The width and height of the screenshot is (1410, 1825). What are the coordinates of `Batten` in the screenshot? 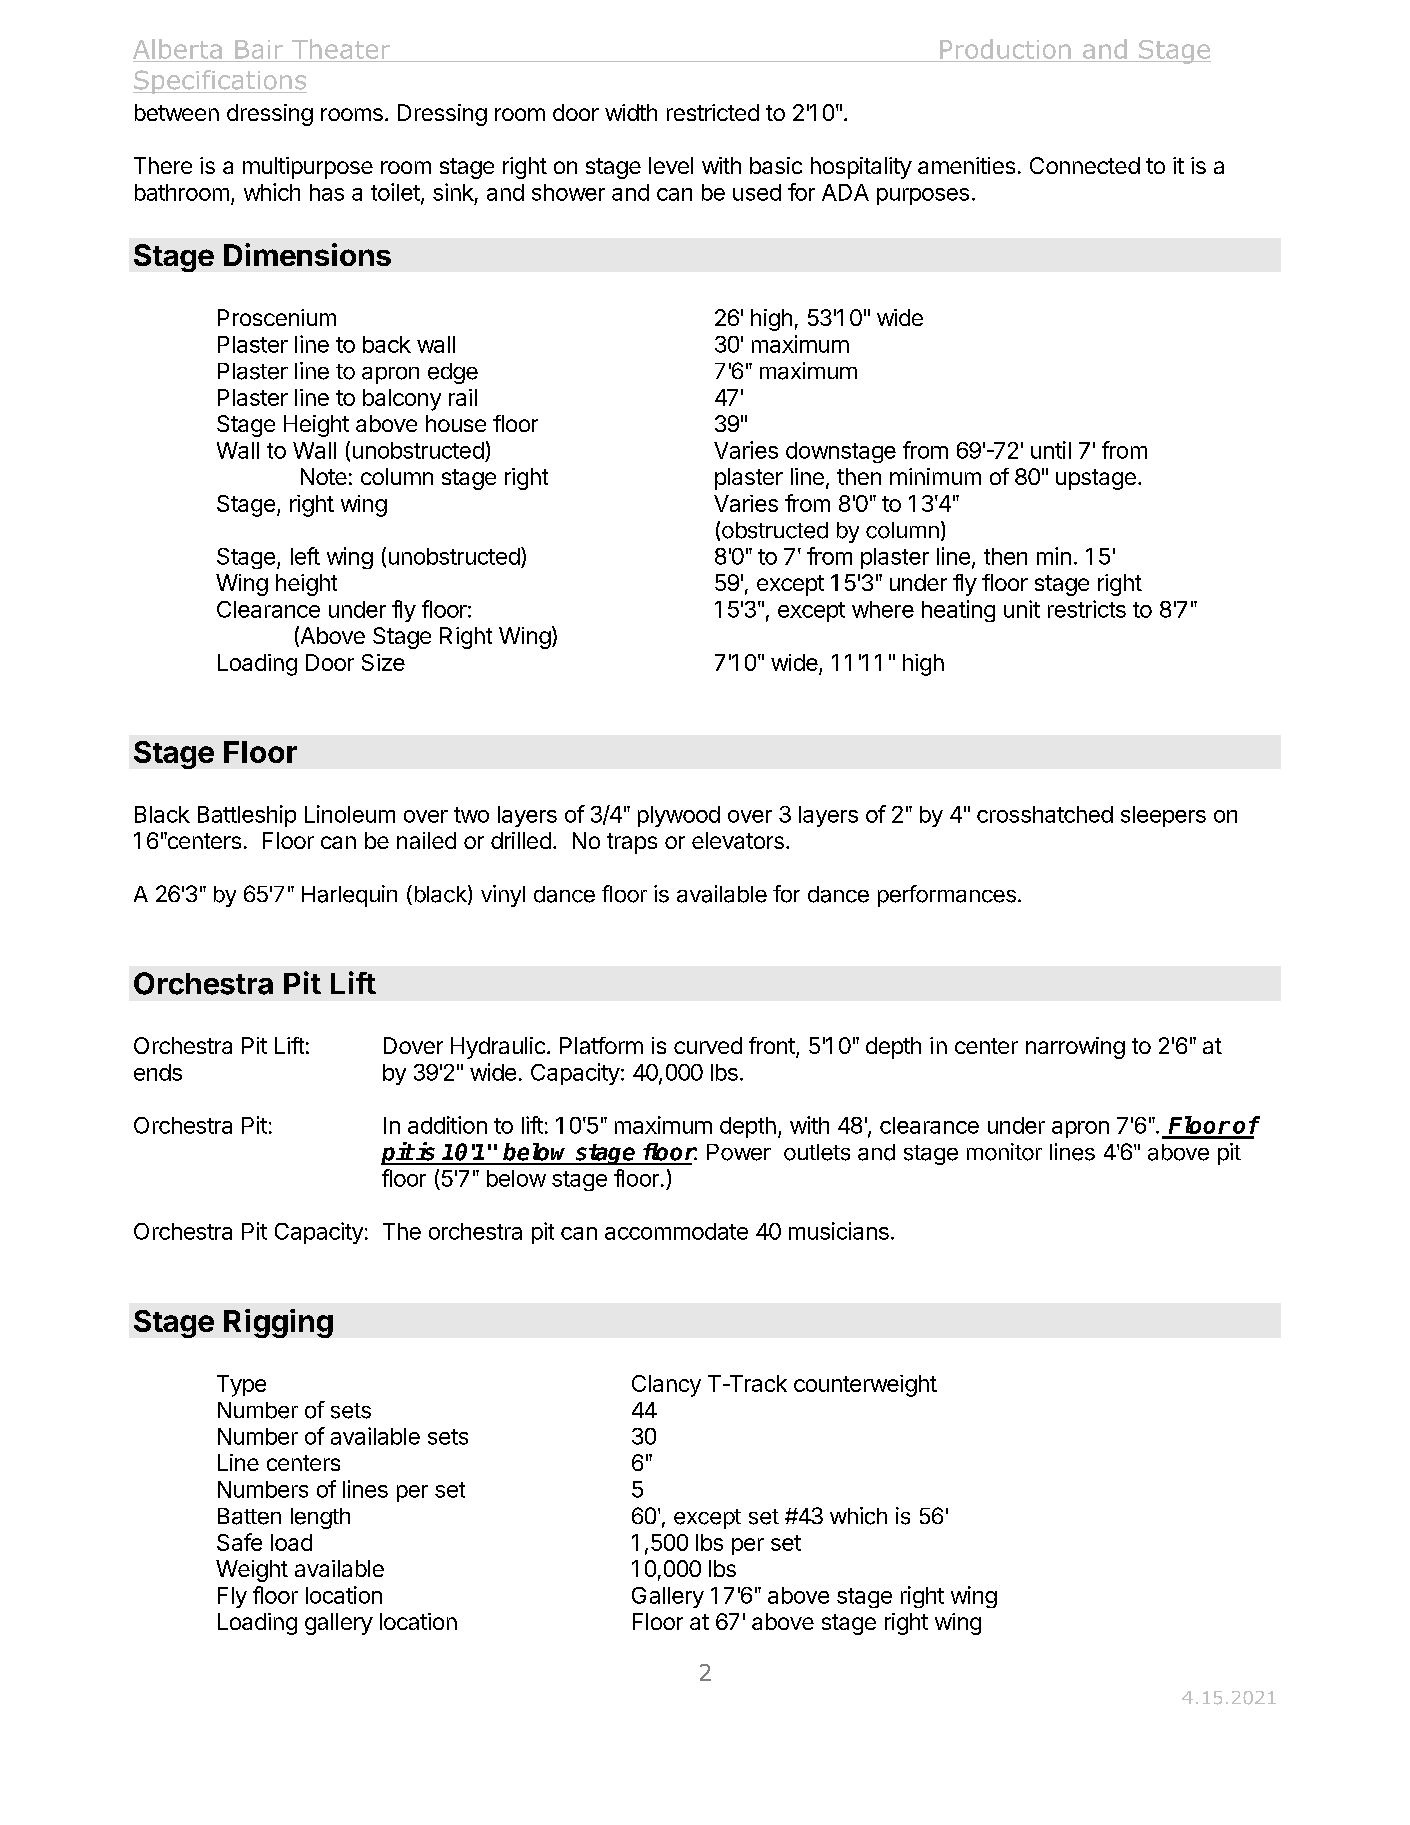 It's located at (249, 1516).
